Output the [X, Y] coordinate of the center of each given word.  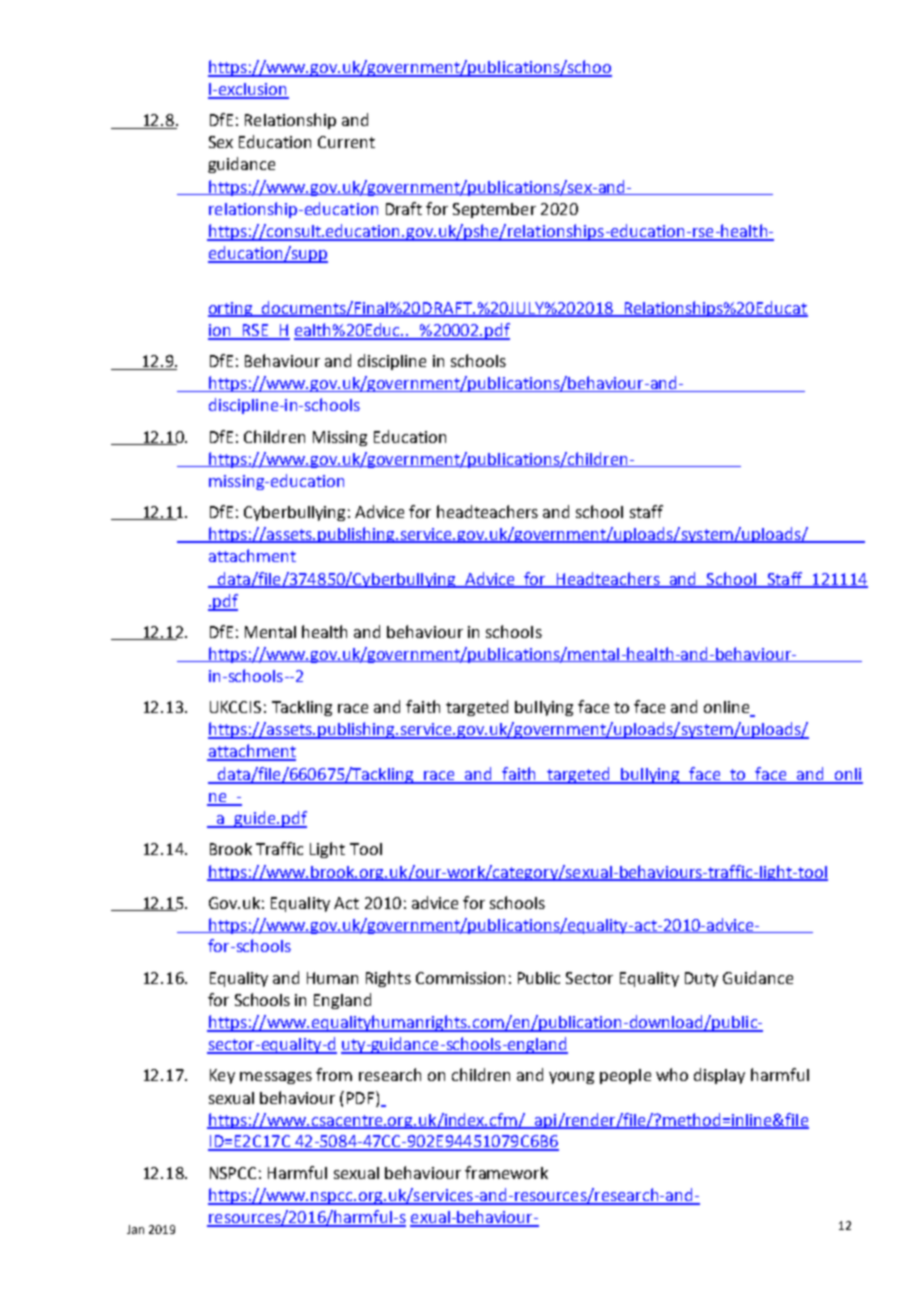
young [571, 1078]
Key [222, 1076]
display [719, 1076]
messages [276, 1078]
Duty [701, 979]
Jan [135, 1229]
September [494, 210]
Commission [460, 978]
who [672, 1074]
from [334, 1074]
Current [346, 142]
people [625, 1076]
